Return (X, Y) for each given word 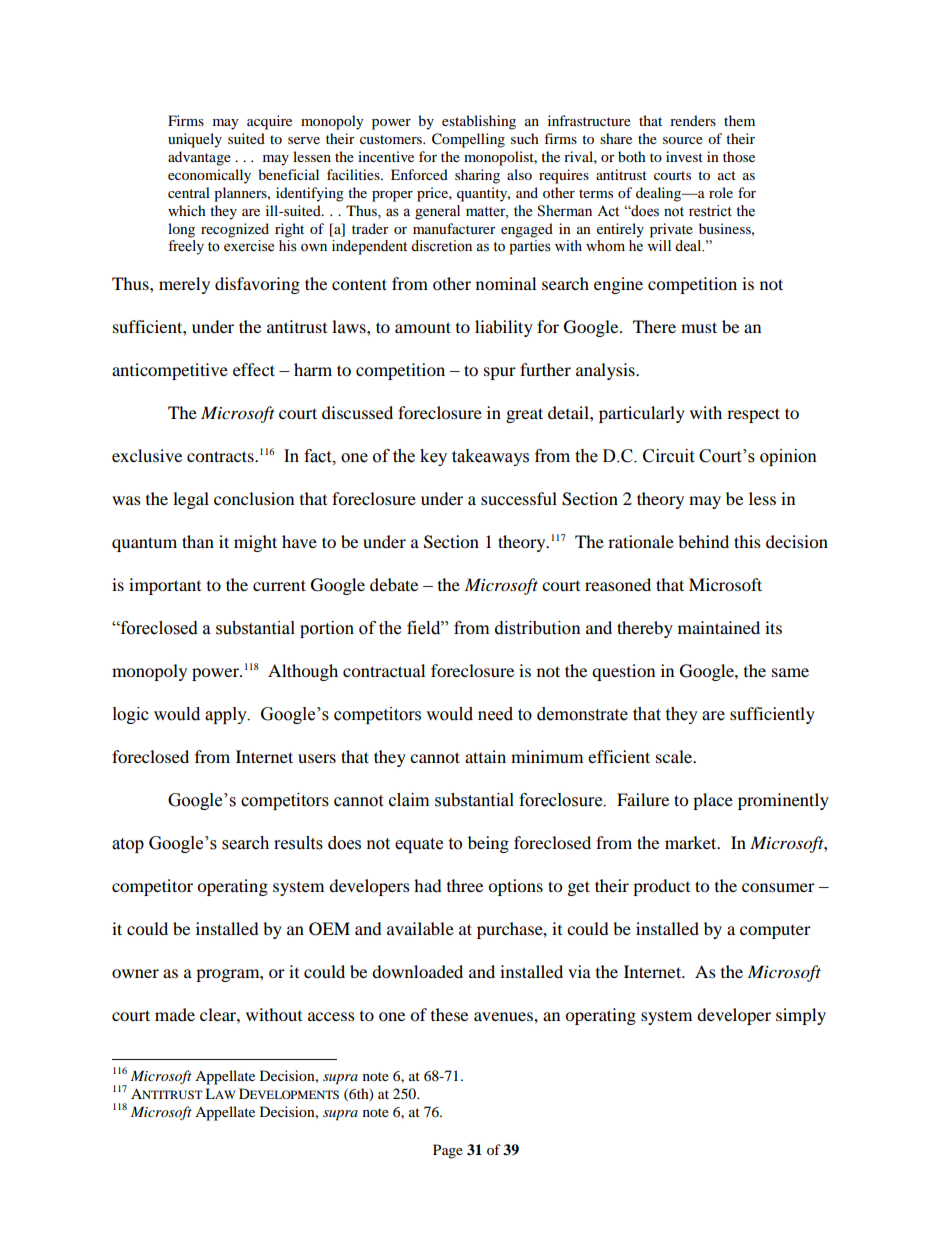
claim (409, 800)
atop (128, 845)
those (739, 156)
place (713, 801)
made (175, 1014)
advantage (199, 158)
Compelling (468, 140)
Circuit (668, 456)
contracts (221, 456)
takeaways (490, 457)
